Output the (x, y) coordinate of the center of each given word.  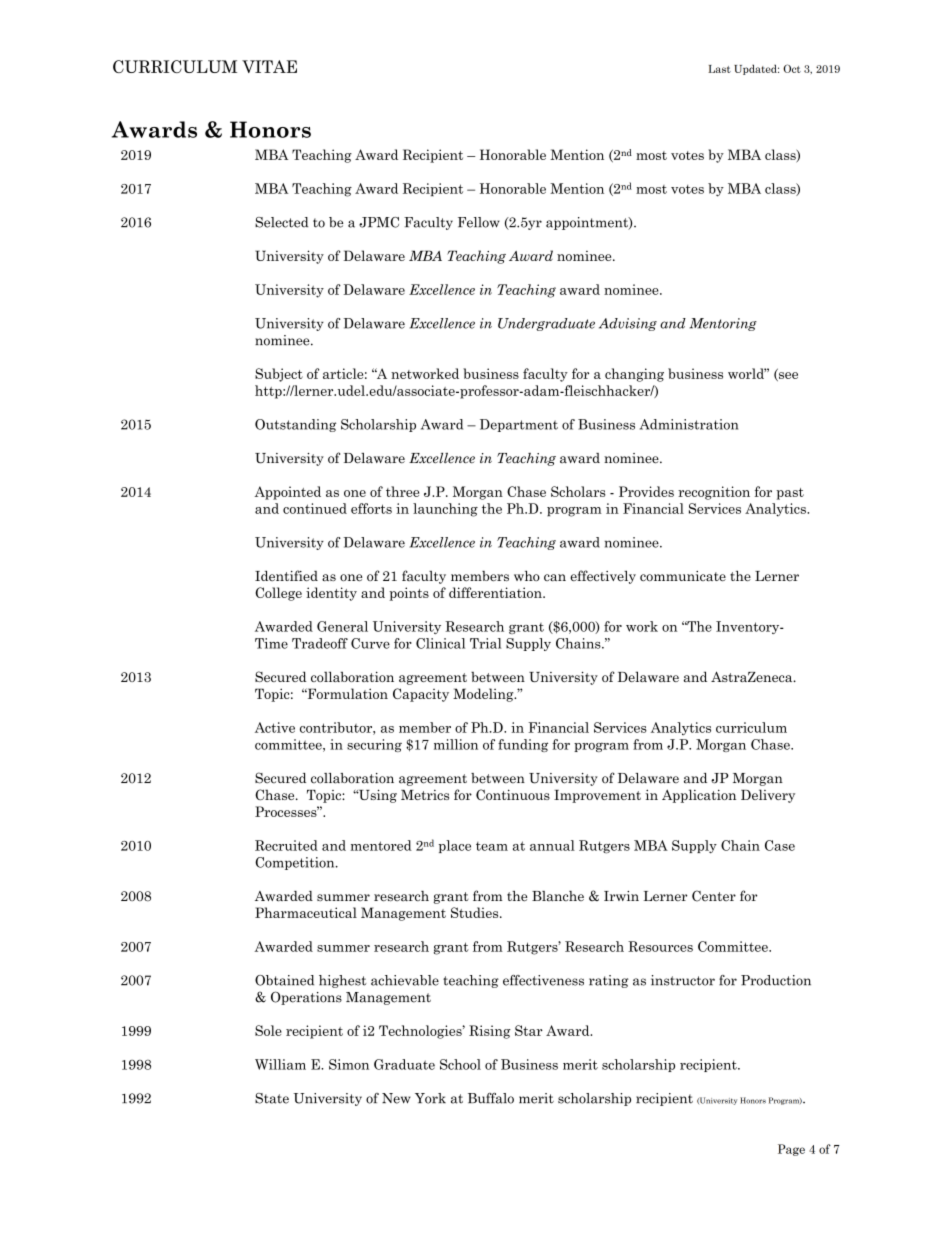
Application (699, 796)
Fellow (479, 222)
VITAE (269, 66)
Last (719, 69)
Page (791, 1150)
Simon (349, 1064)
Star (529, 1030)
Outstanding (295, 425)
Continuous (513, 794)
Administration (689, 424)
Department (519, 425)
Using (376, 796)
